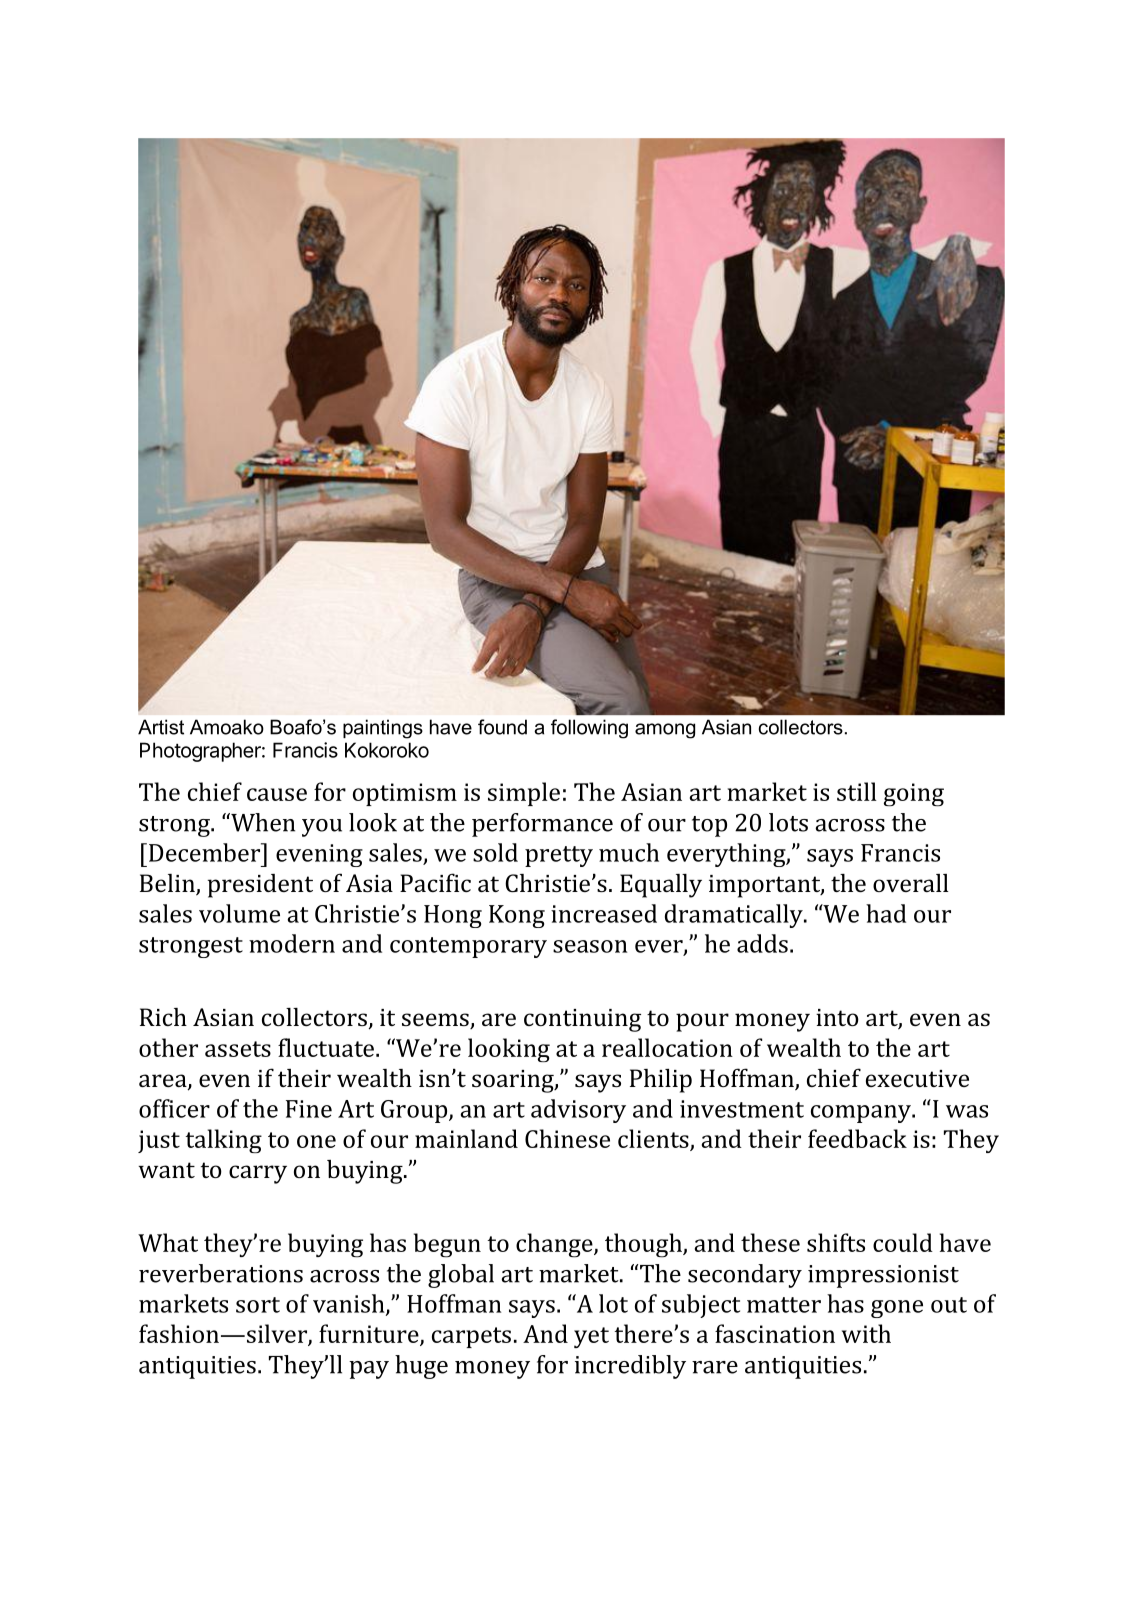  Describe the element at coordinates (258, 1305) in the page. I see `sort` at that location.
